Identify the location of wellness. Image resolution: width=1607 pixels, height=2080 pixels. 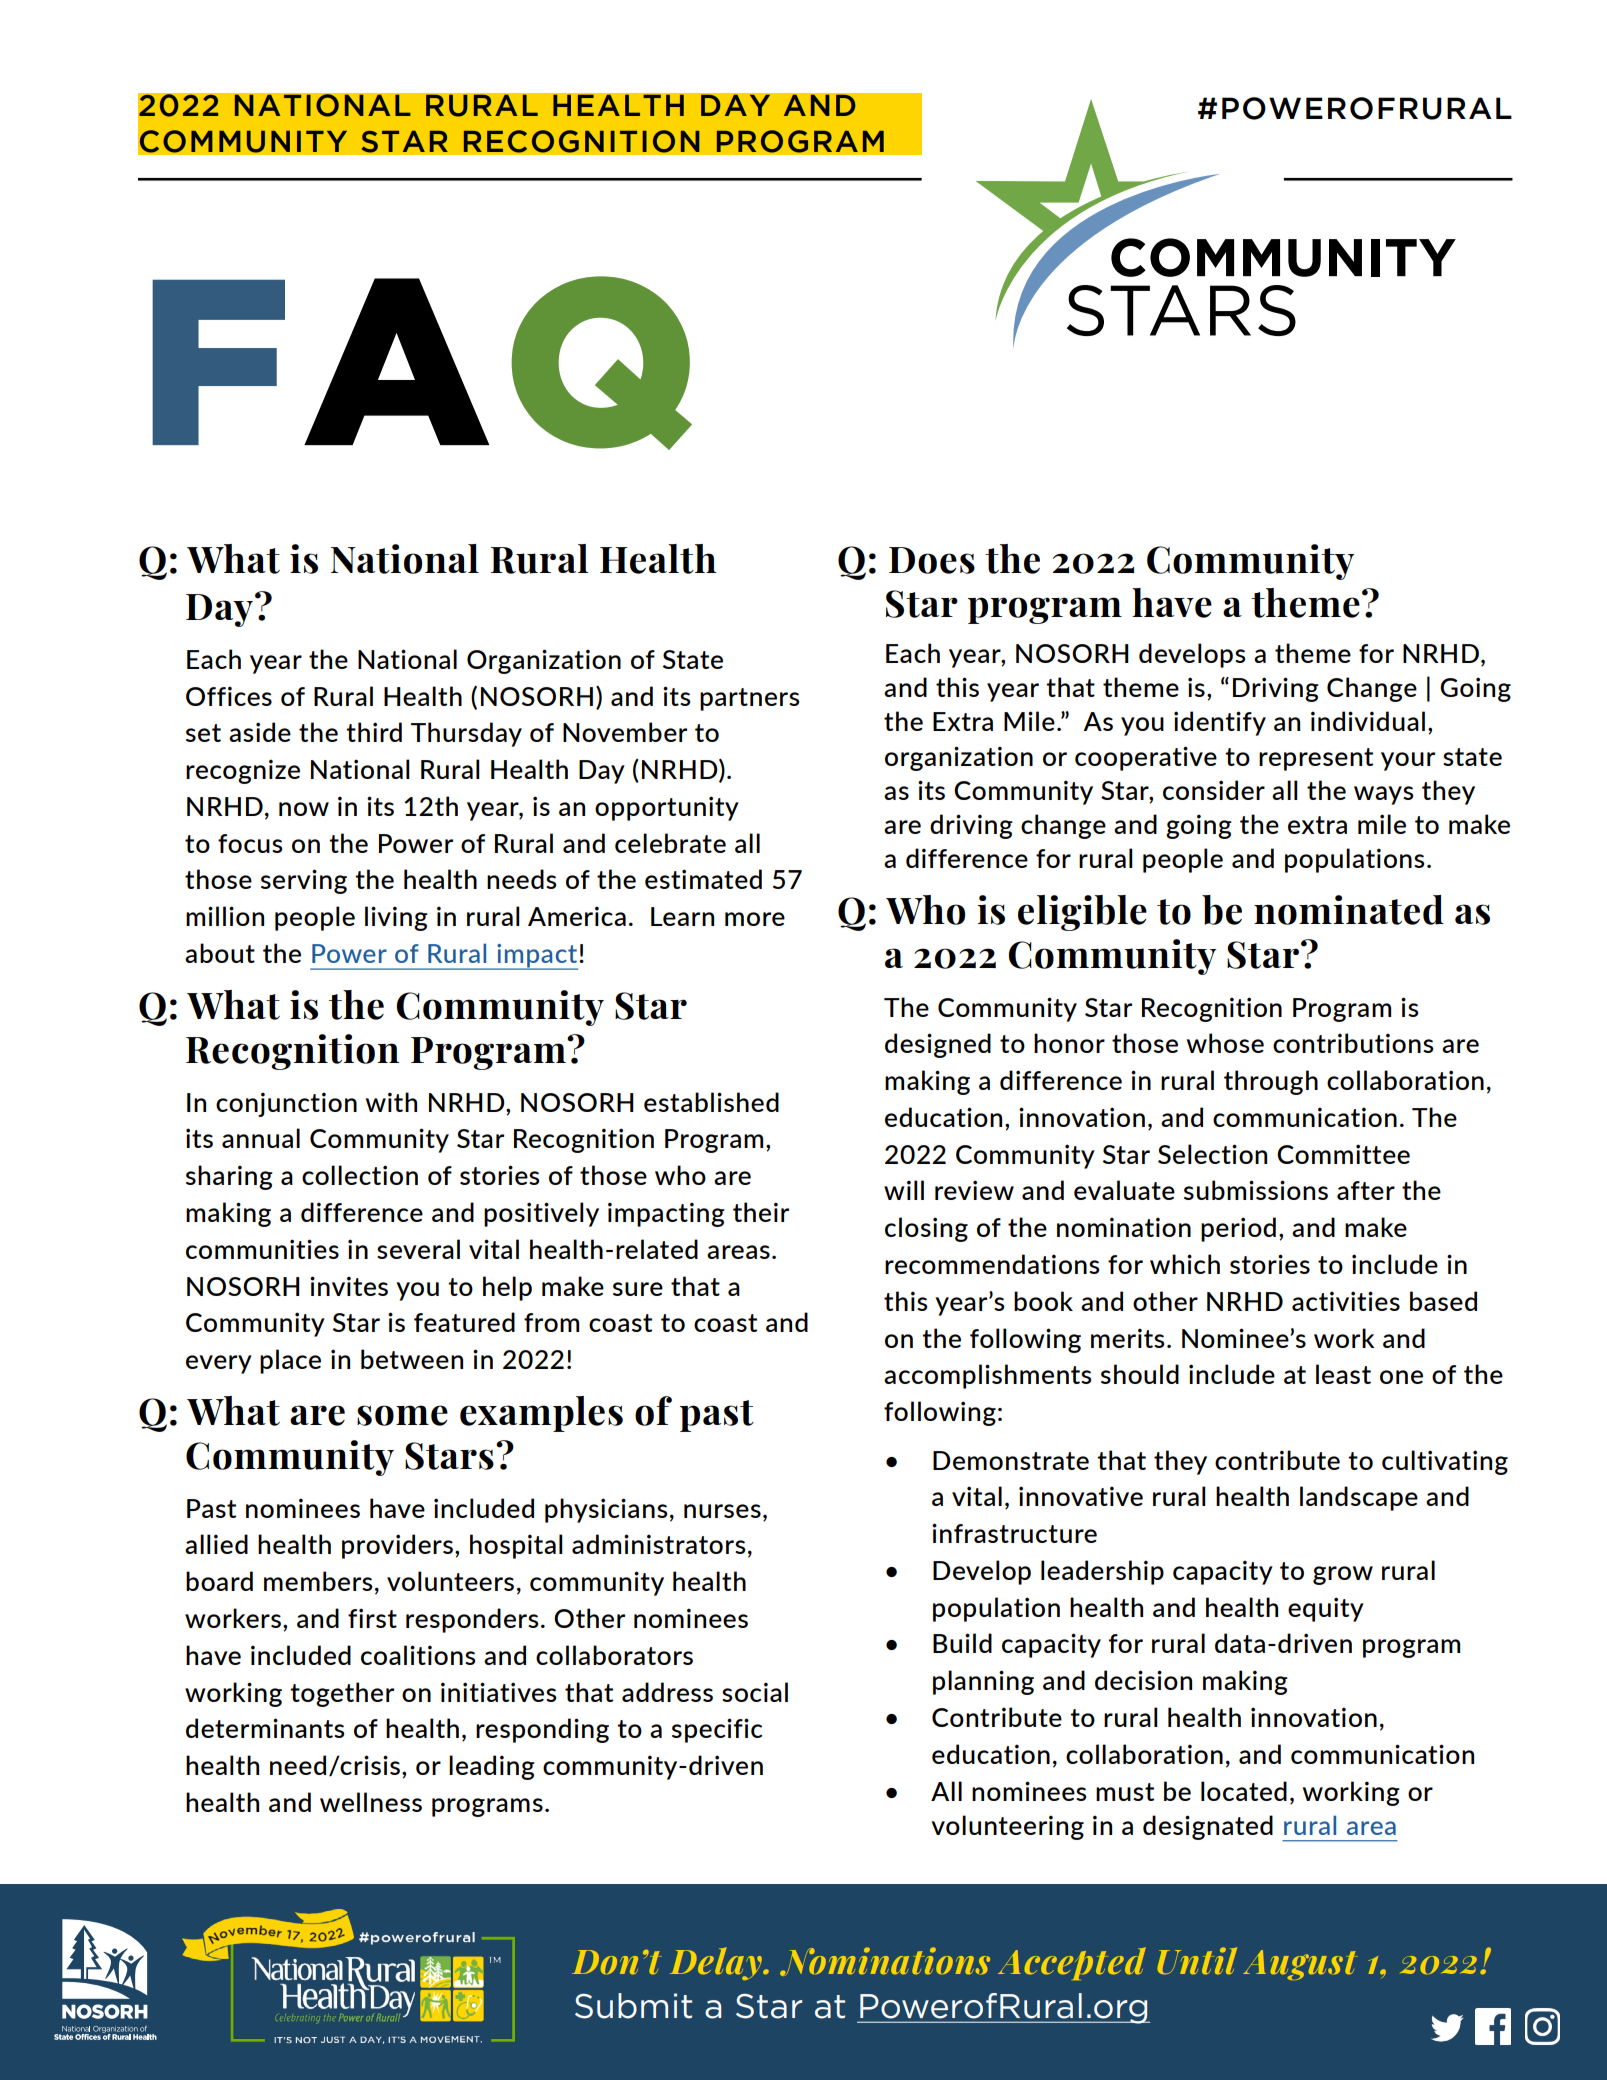
(371, 1802).
